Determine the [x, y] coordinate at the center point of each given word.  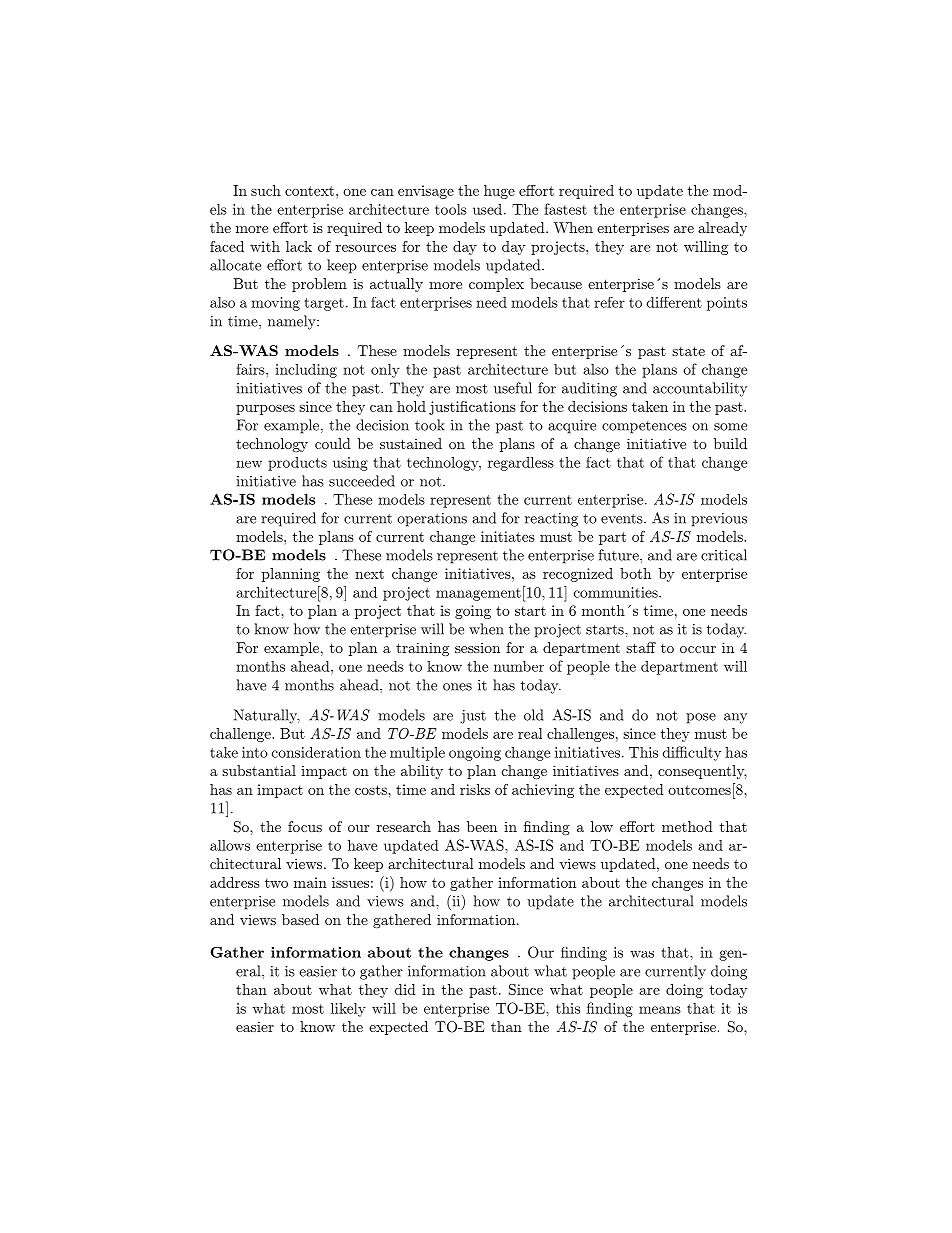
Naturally [267, 716]
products [297, 464]
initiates [508, 536]
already [722, 229]
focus [305, 826]
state [688, 351]
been [482, 826]
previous [719, 520]
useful [513, 388]
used [487, 209]
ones [457, 687]
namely [293, 322]
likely [348, 1009]
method [687, 826]
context [309, 191]
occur [698, 649]
